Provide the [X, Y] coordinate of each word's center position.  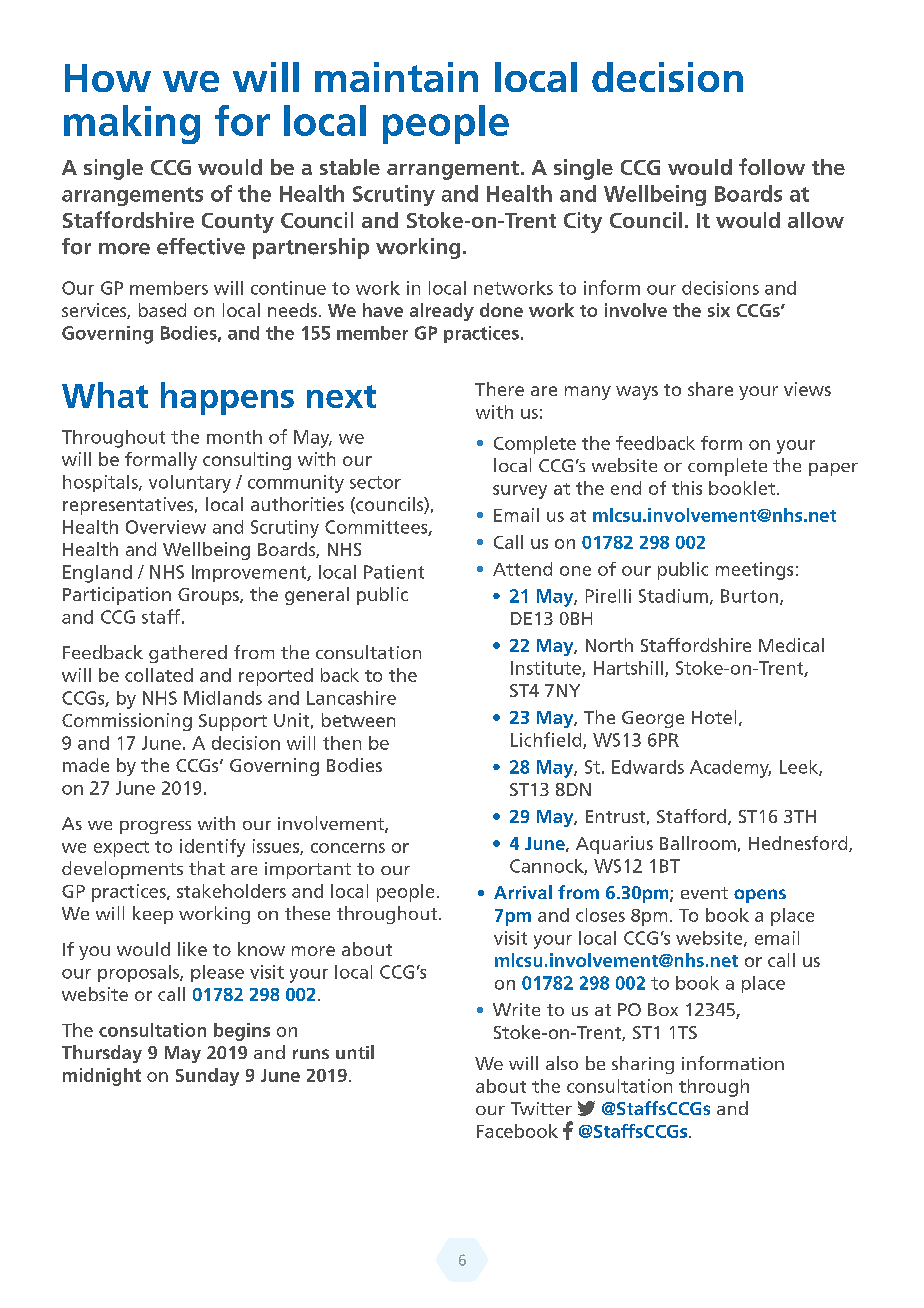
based [162, 310]
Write [516, 1009]
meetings [754, 571]
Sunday [207, 1077]
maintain [396, 77]
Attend [522, 569]
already [442, 312]
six [719, 310]
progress [155, 827]
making [132, 124]
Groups [209, 596]
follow [772, 166]
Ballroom [698, 843]
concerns [348, 848]
